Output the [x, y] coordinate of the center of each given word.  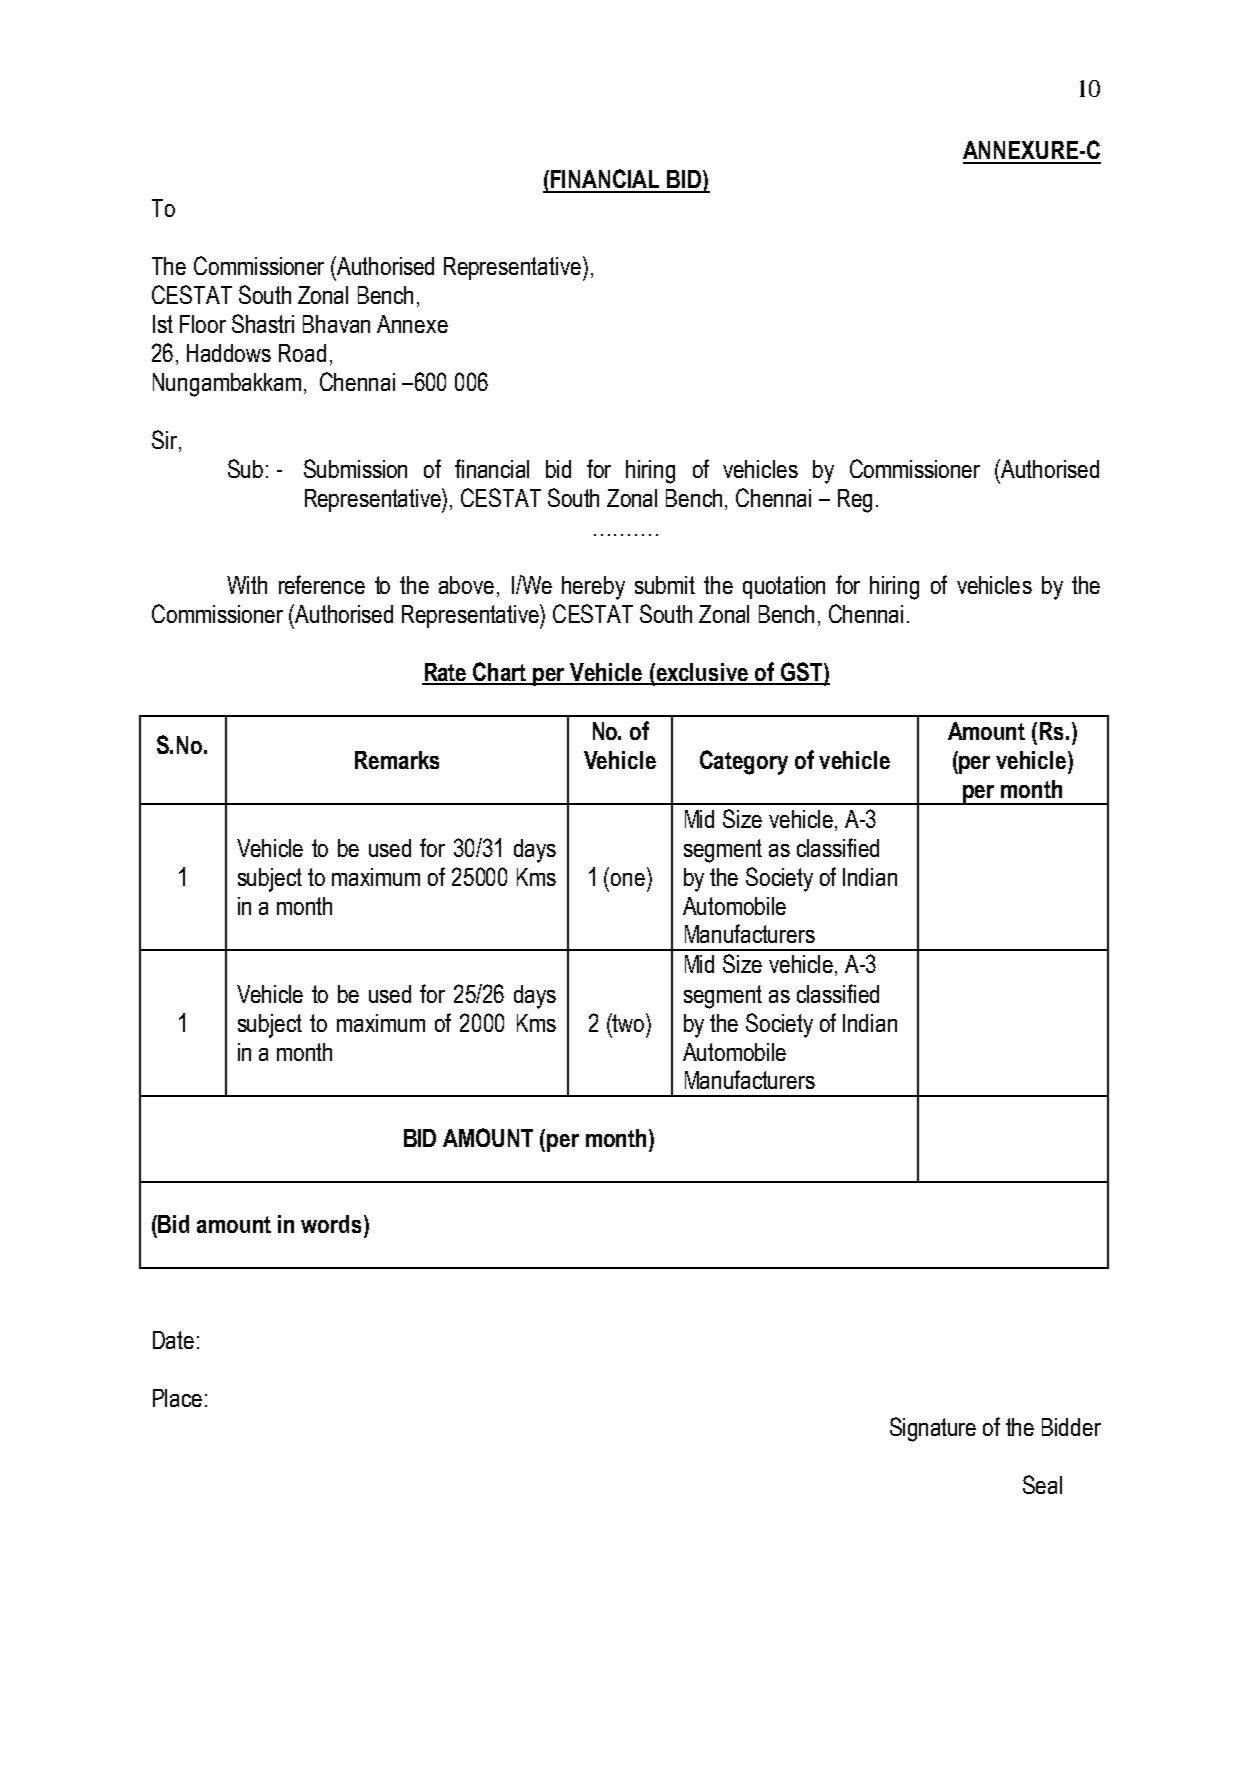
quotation [784, 587]
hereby [593, 588]
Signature [933, 1429]
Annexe [412, 324]
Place [177, 1398]
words [333, 1224]
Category [744, 762]
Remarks [397, 760]
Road [302, 353]
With [247, 585]
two [627, 1022]
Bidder [1071, 1427]
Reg [855, 501]
